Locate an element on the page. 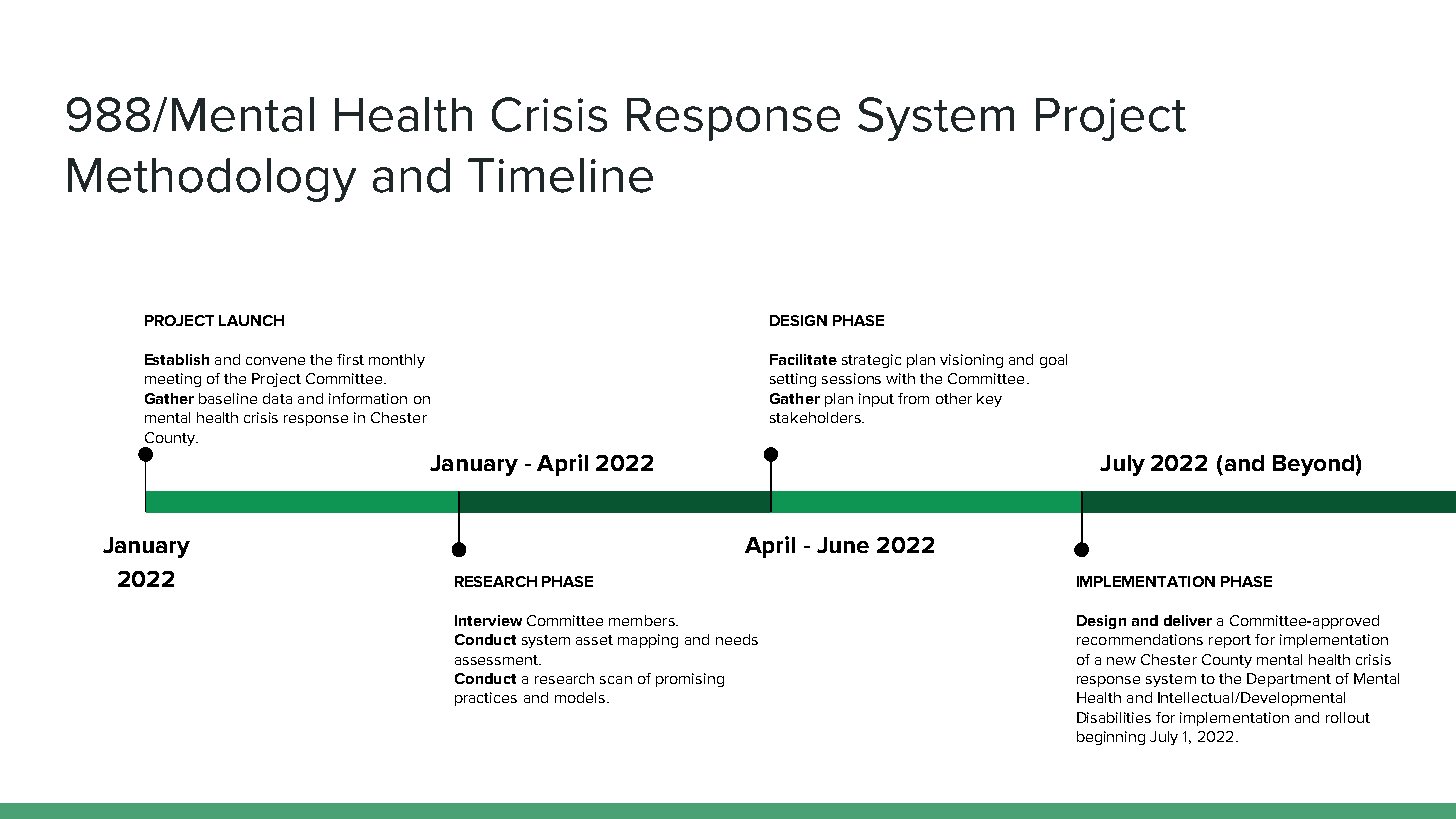 The image size is (1456, 819). promising is located at coordinates (690, 680).
